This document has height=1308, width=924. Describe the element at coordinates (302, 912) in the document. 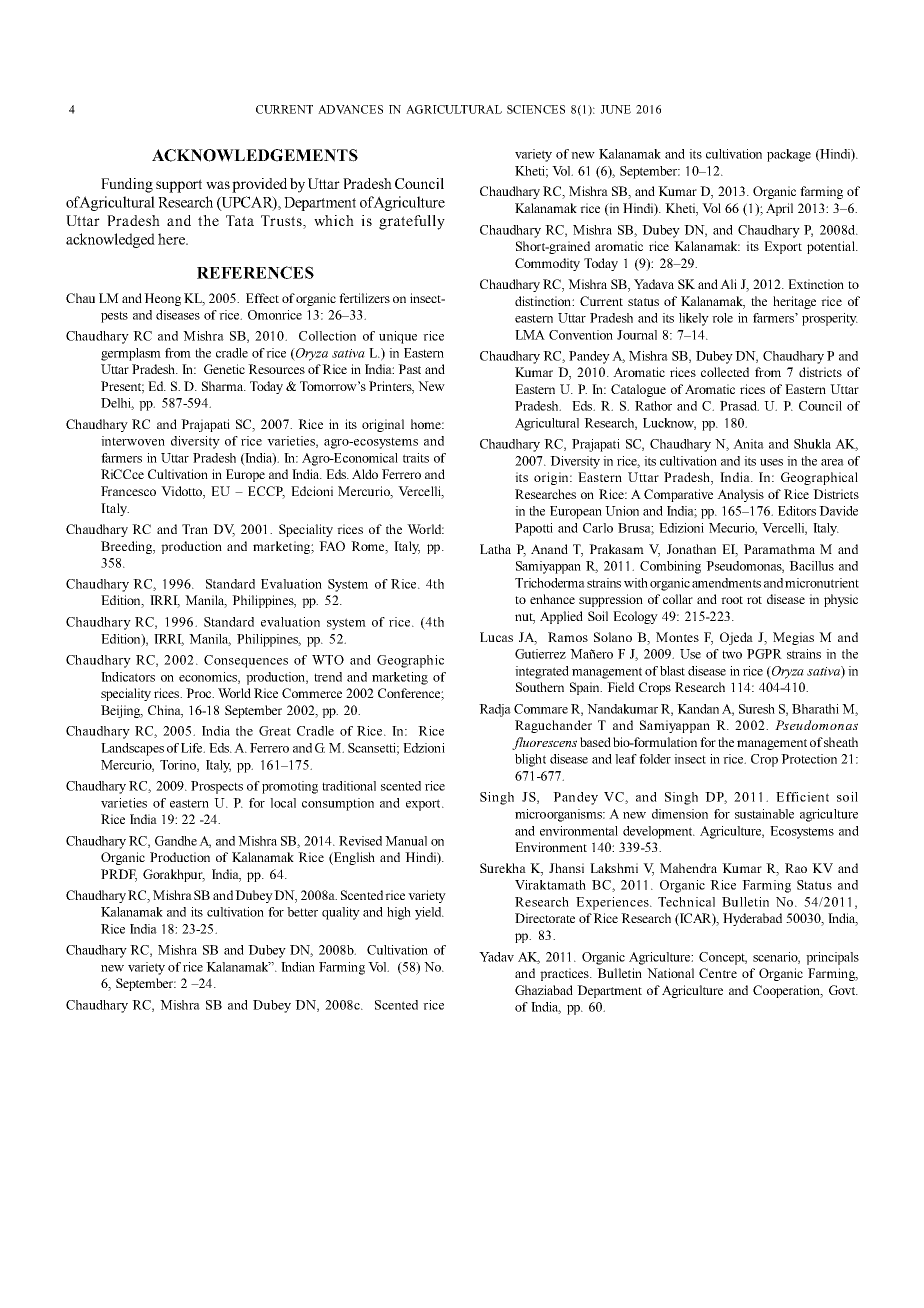

I see `better` at that location.
